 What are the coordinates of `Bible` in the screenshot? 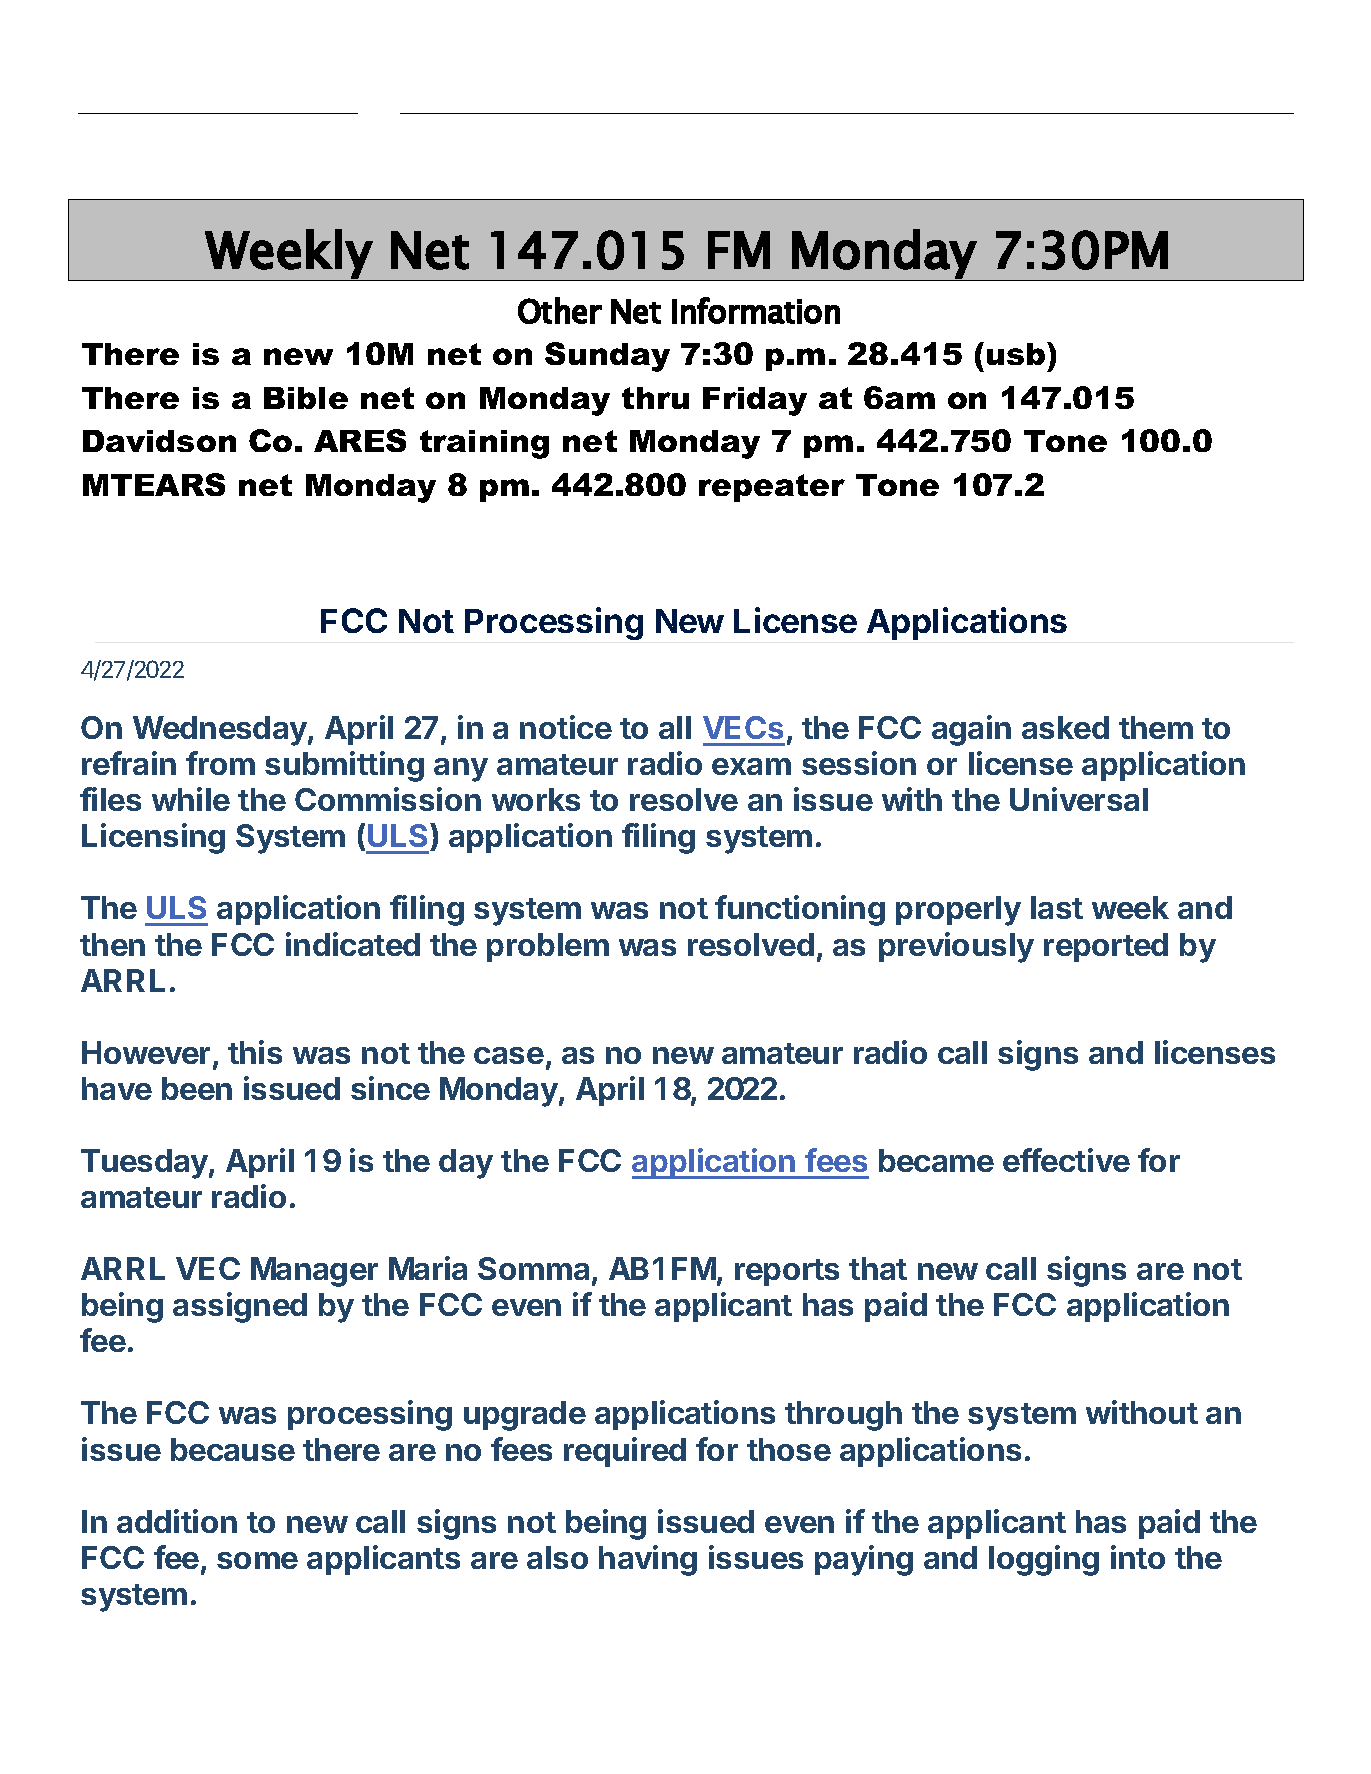 It's located at (306, 398).
